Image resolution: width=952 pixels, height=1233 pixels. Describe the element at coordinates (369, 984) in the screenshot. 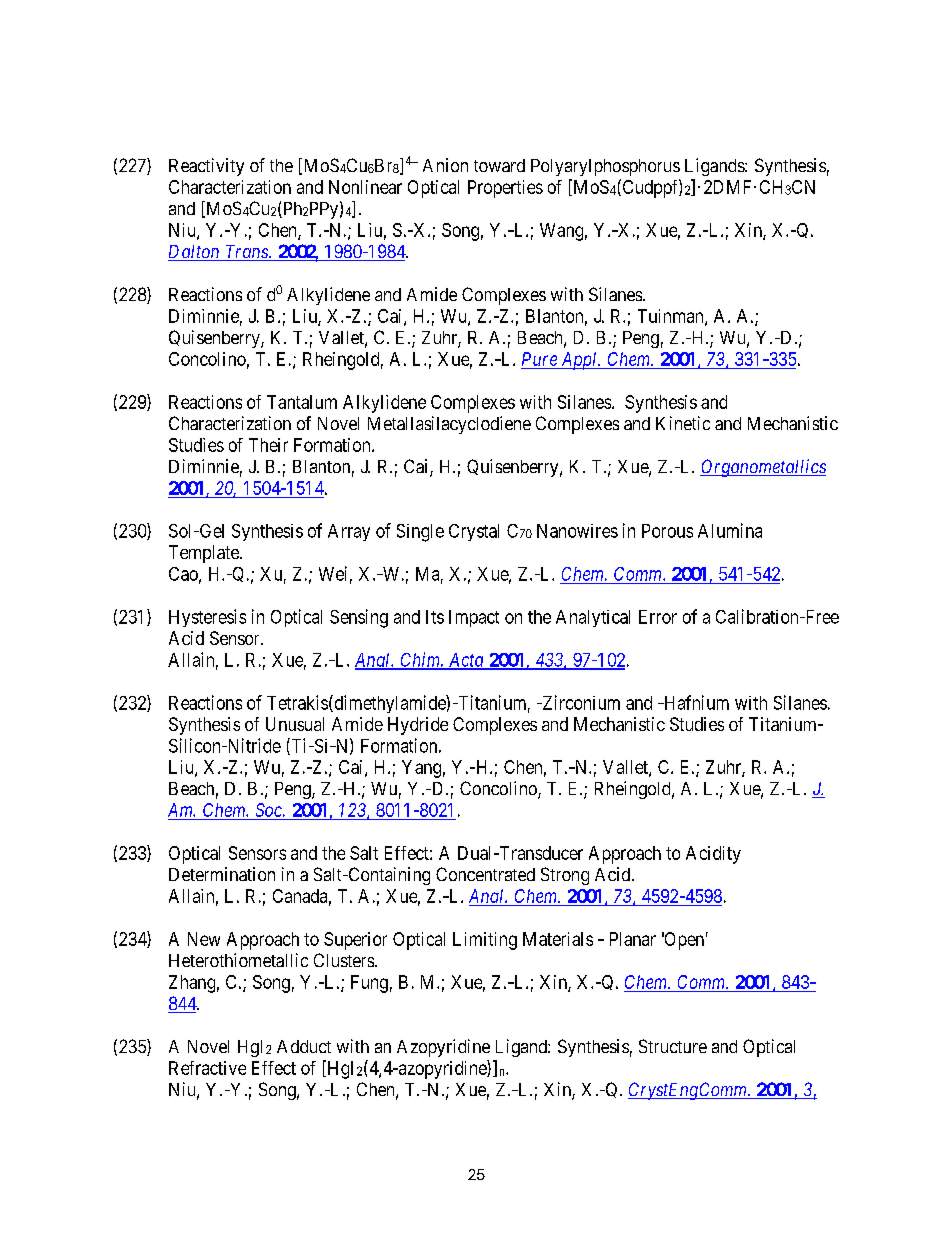

I see `Fung` at that location.
